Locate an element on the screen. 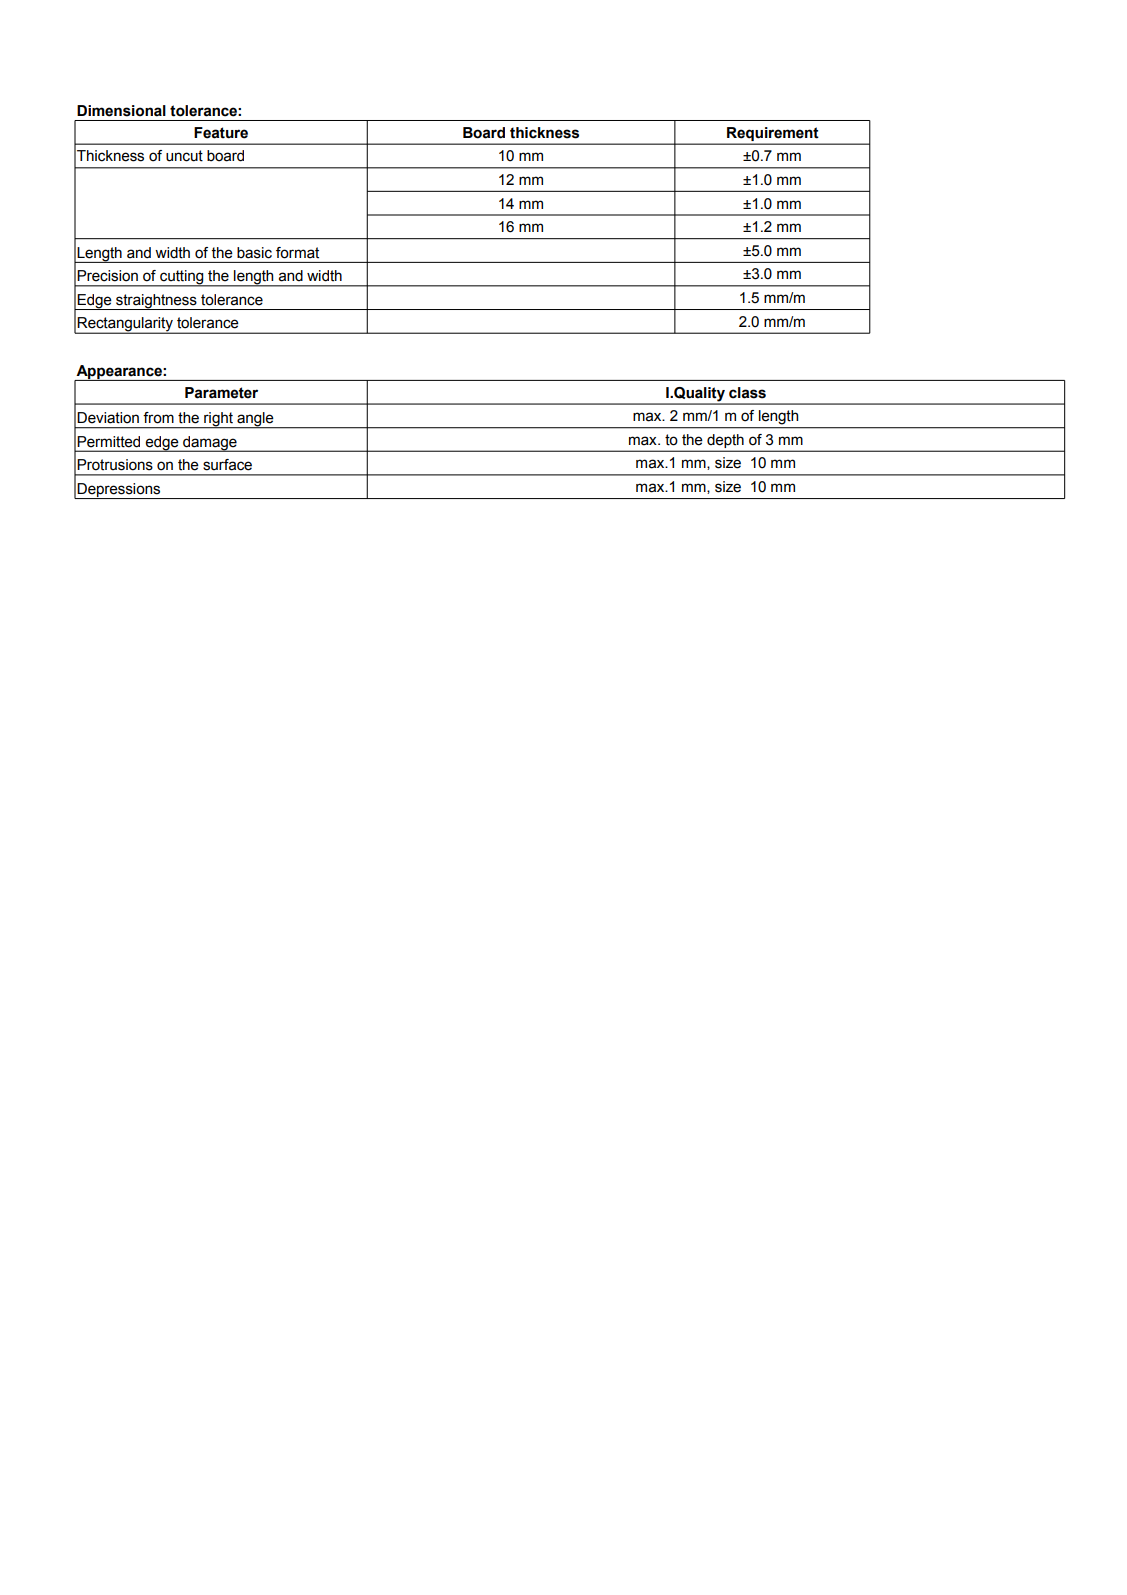 This screenshot has height=1595, width=1127. angle is located at coordinates (255, 420).
